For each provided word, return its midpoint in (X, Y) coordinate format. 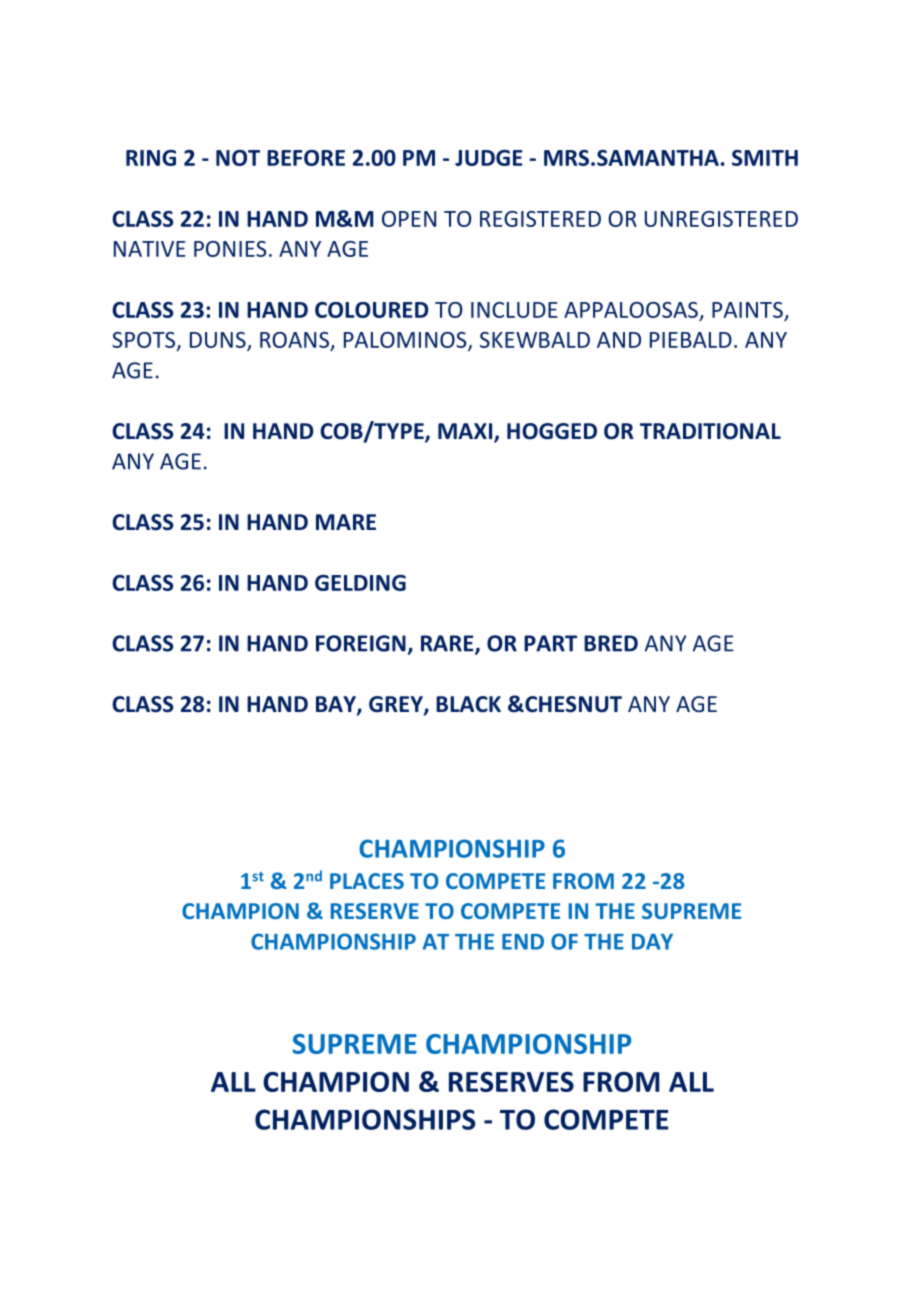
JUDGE (489, 158)
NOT (238, 158)
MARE (346, 522)
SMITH (765, 158)
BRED (611, 643)
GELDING (360, 583)
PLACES (367, 881)
